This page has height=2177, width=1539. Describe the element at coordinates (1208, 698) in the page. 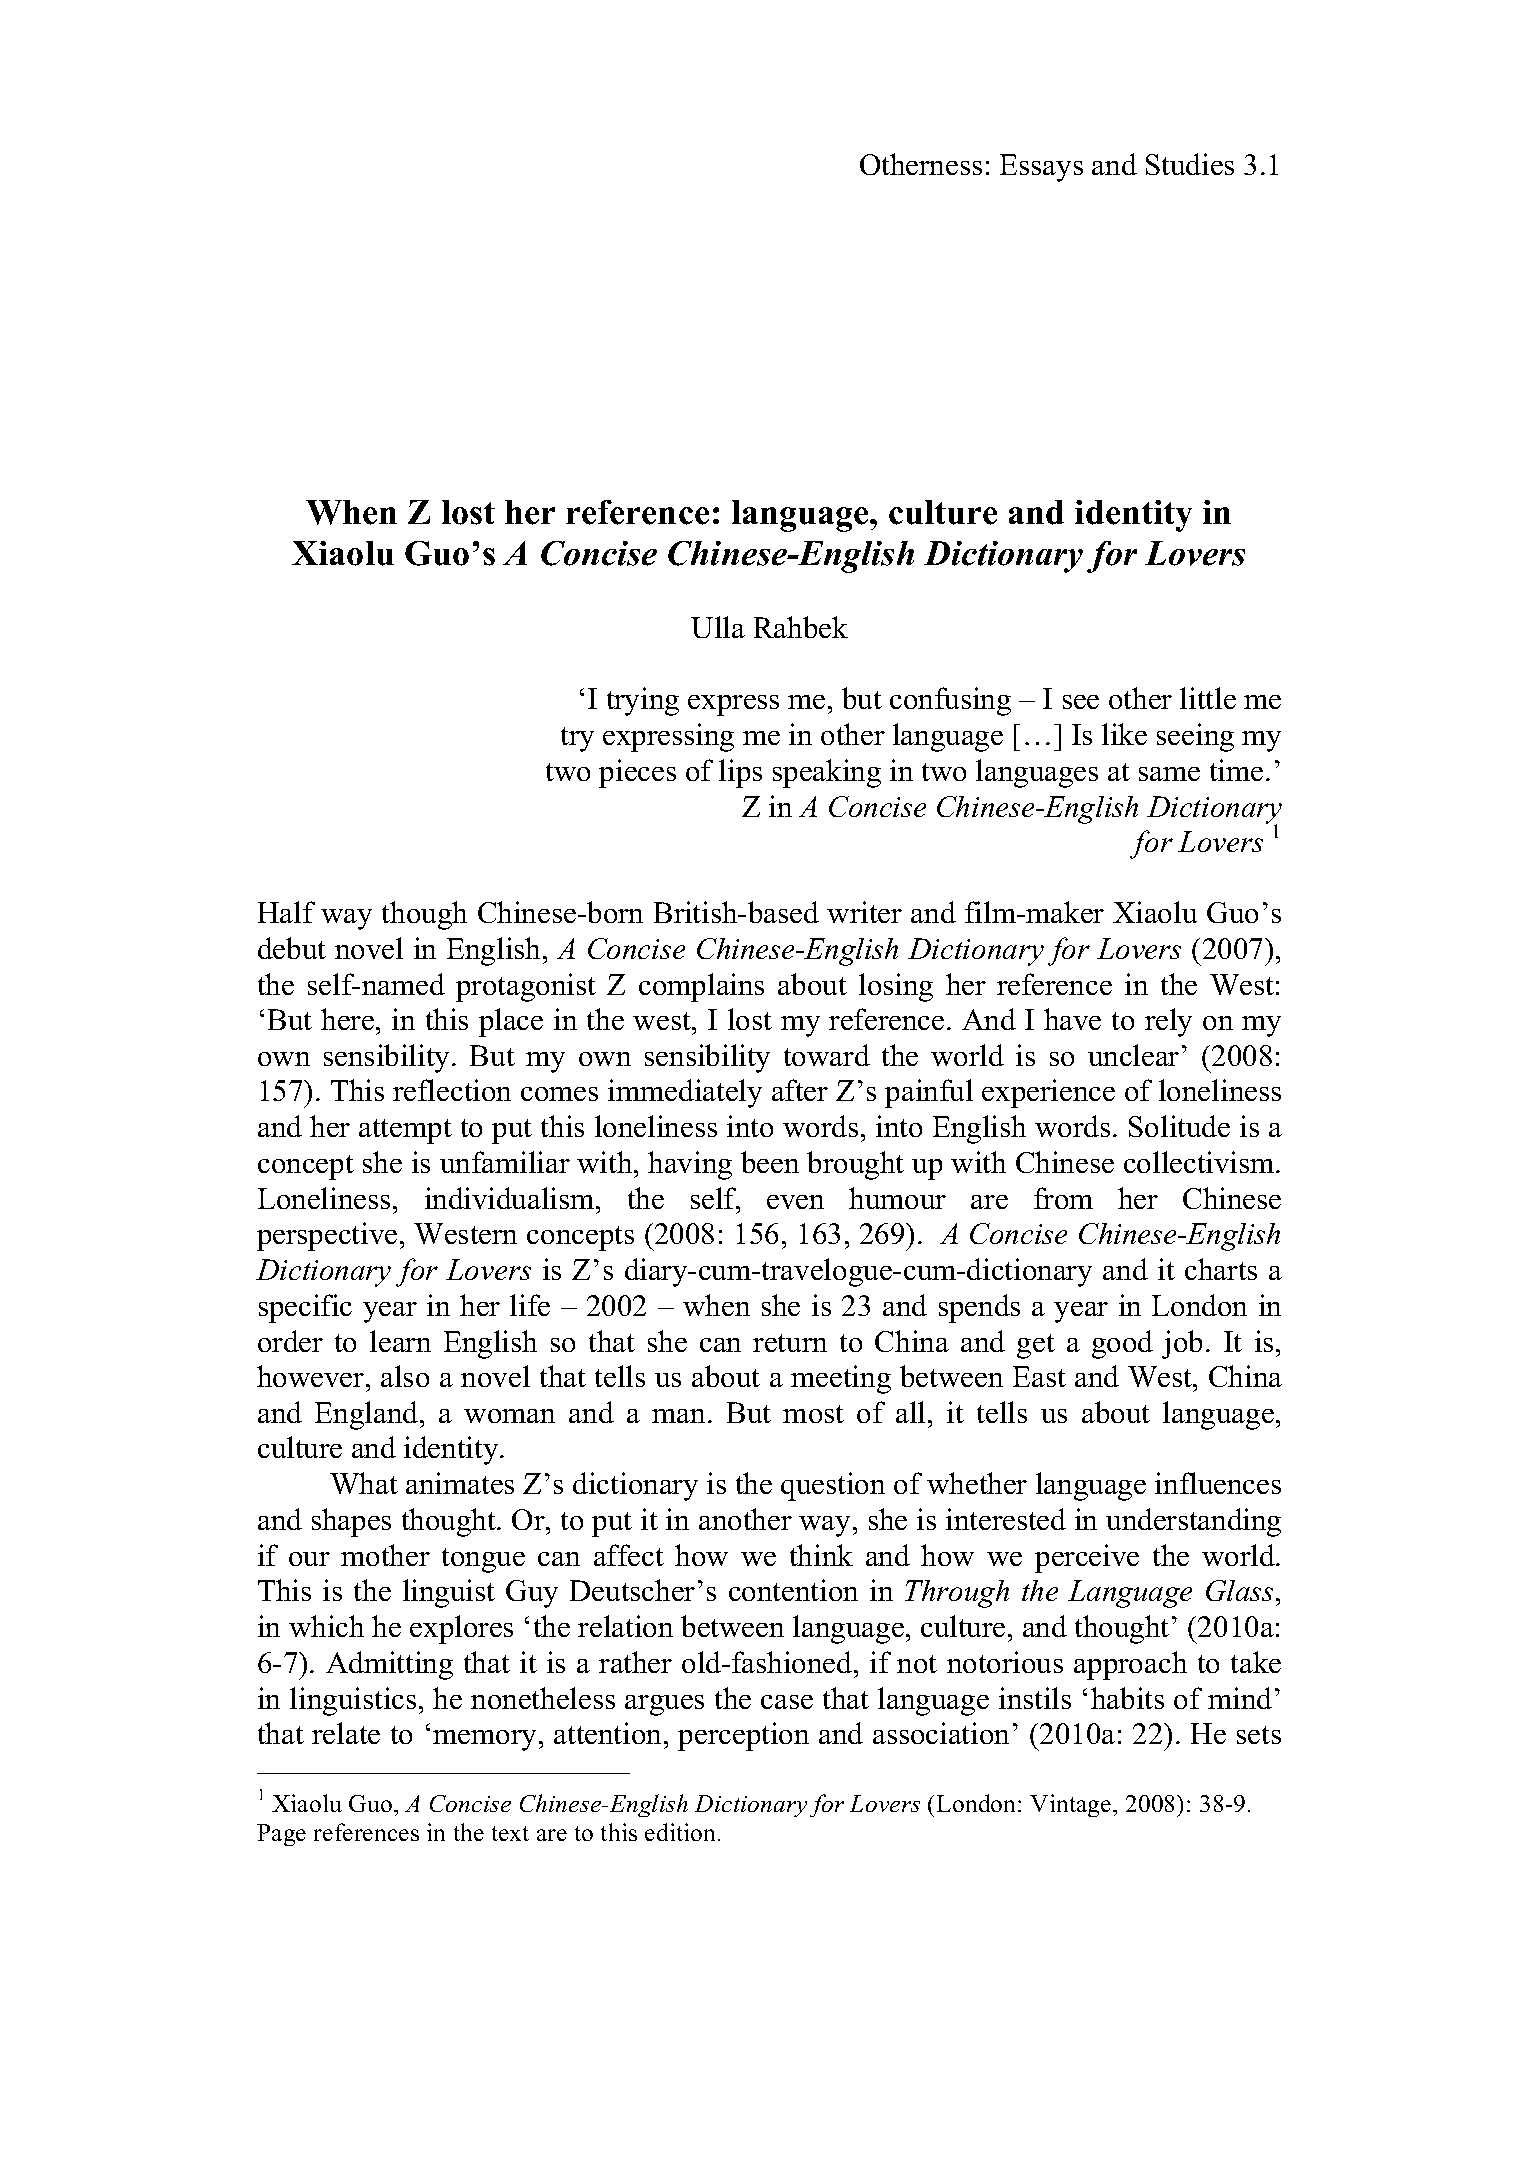

I see `little` at that location.
